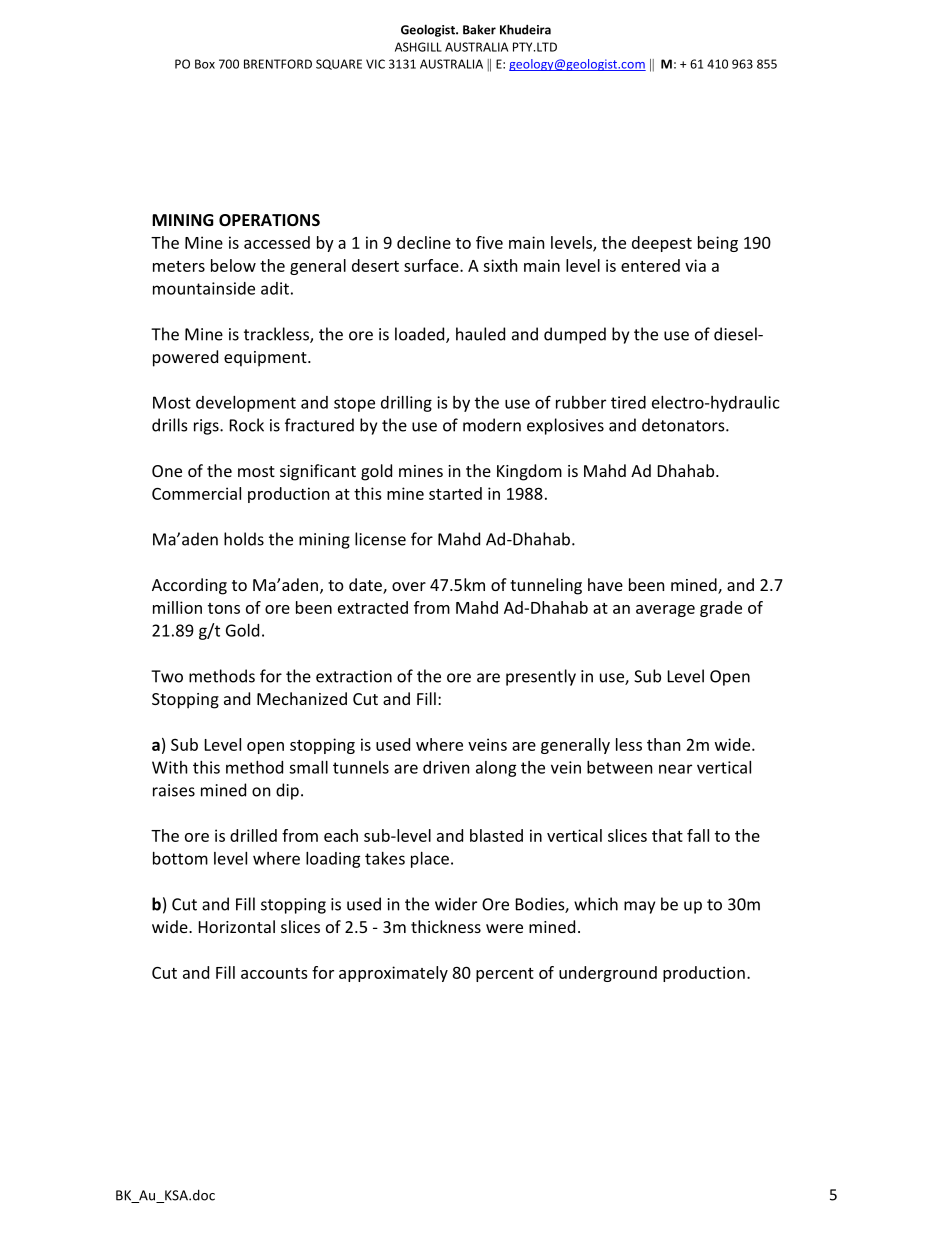  Describe the element at coordinates (224, 608) in the page. I see `tons` at that location.
